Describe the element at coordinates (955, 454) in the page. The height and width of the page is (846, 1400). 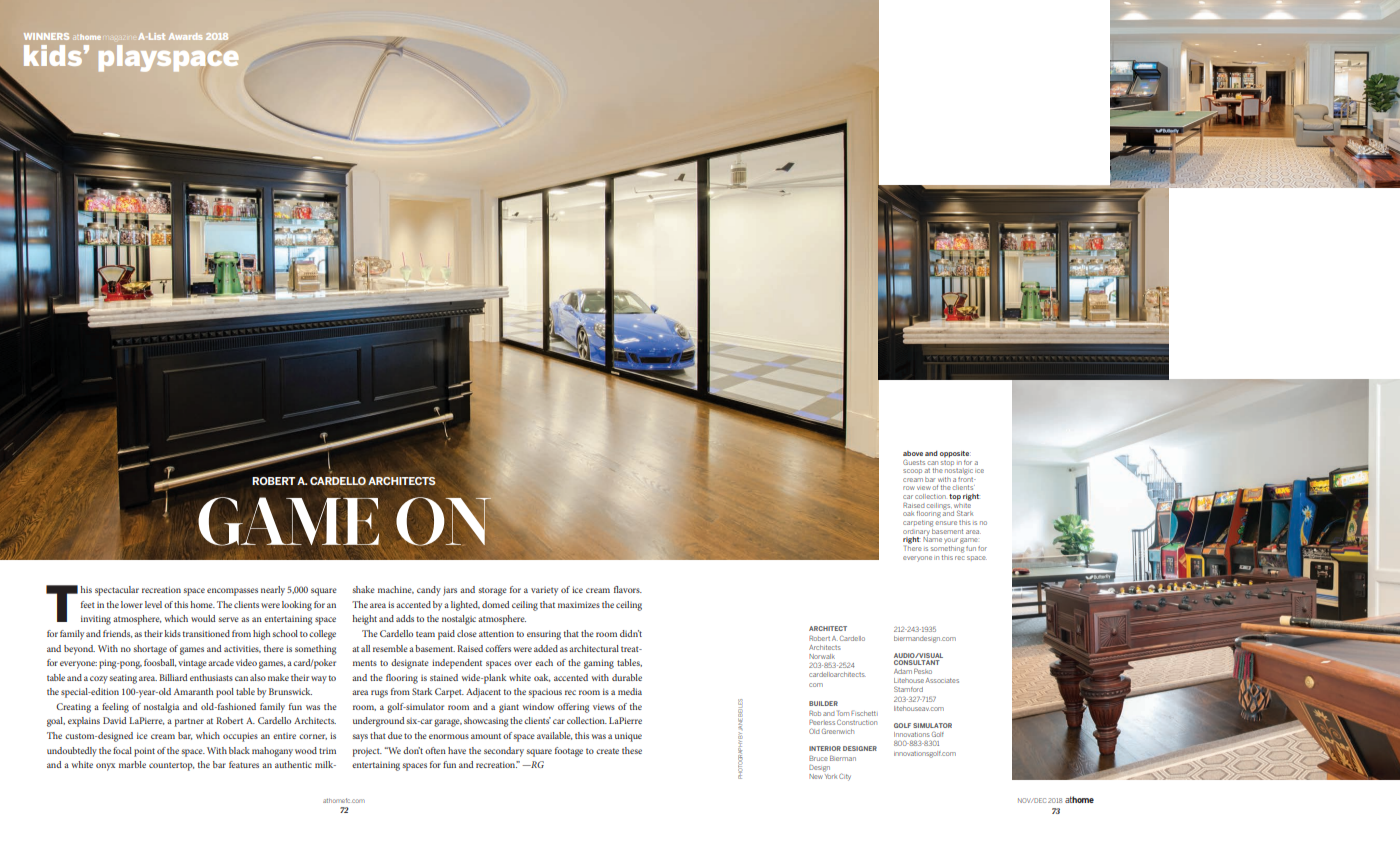
I see `opposite` at that location.
